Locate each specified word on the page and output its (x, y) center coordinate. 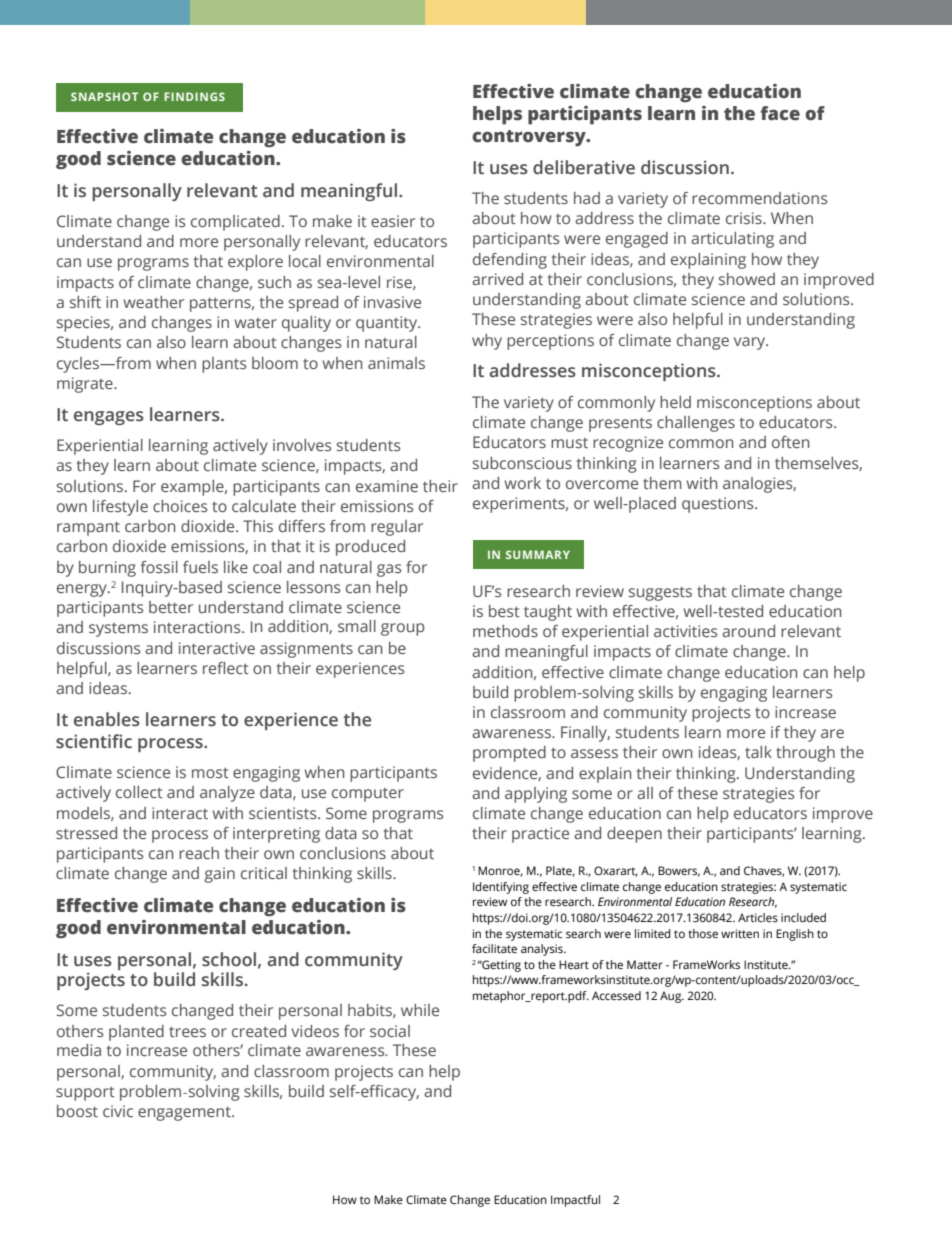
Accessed (616, 995)
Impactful (575, 1201)
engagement (185, 1113)
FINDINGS (194, 96)
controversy (530, 138)
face (780, 113)
